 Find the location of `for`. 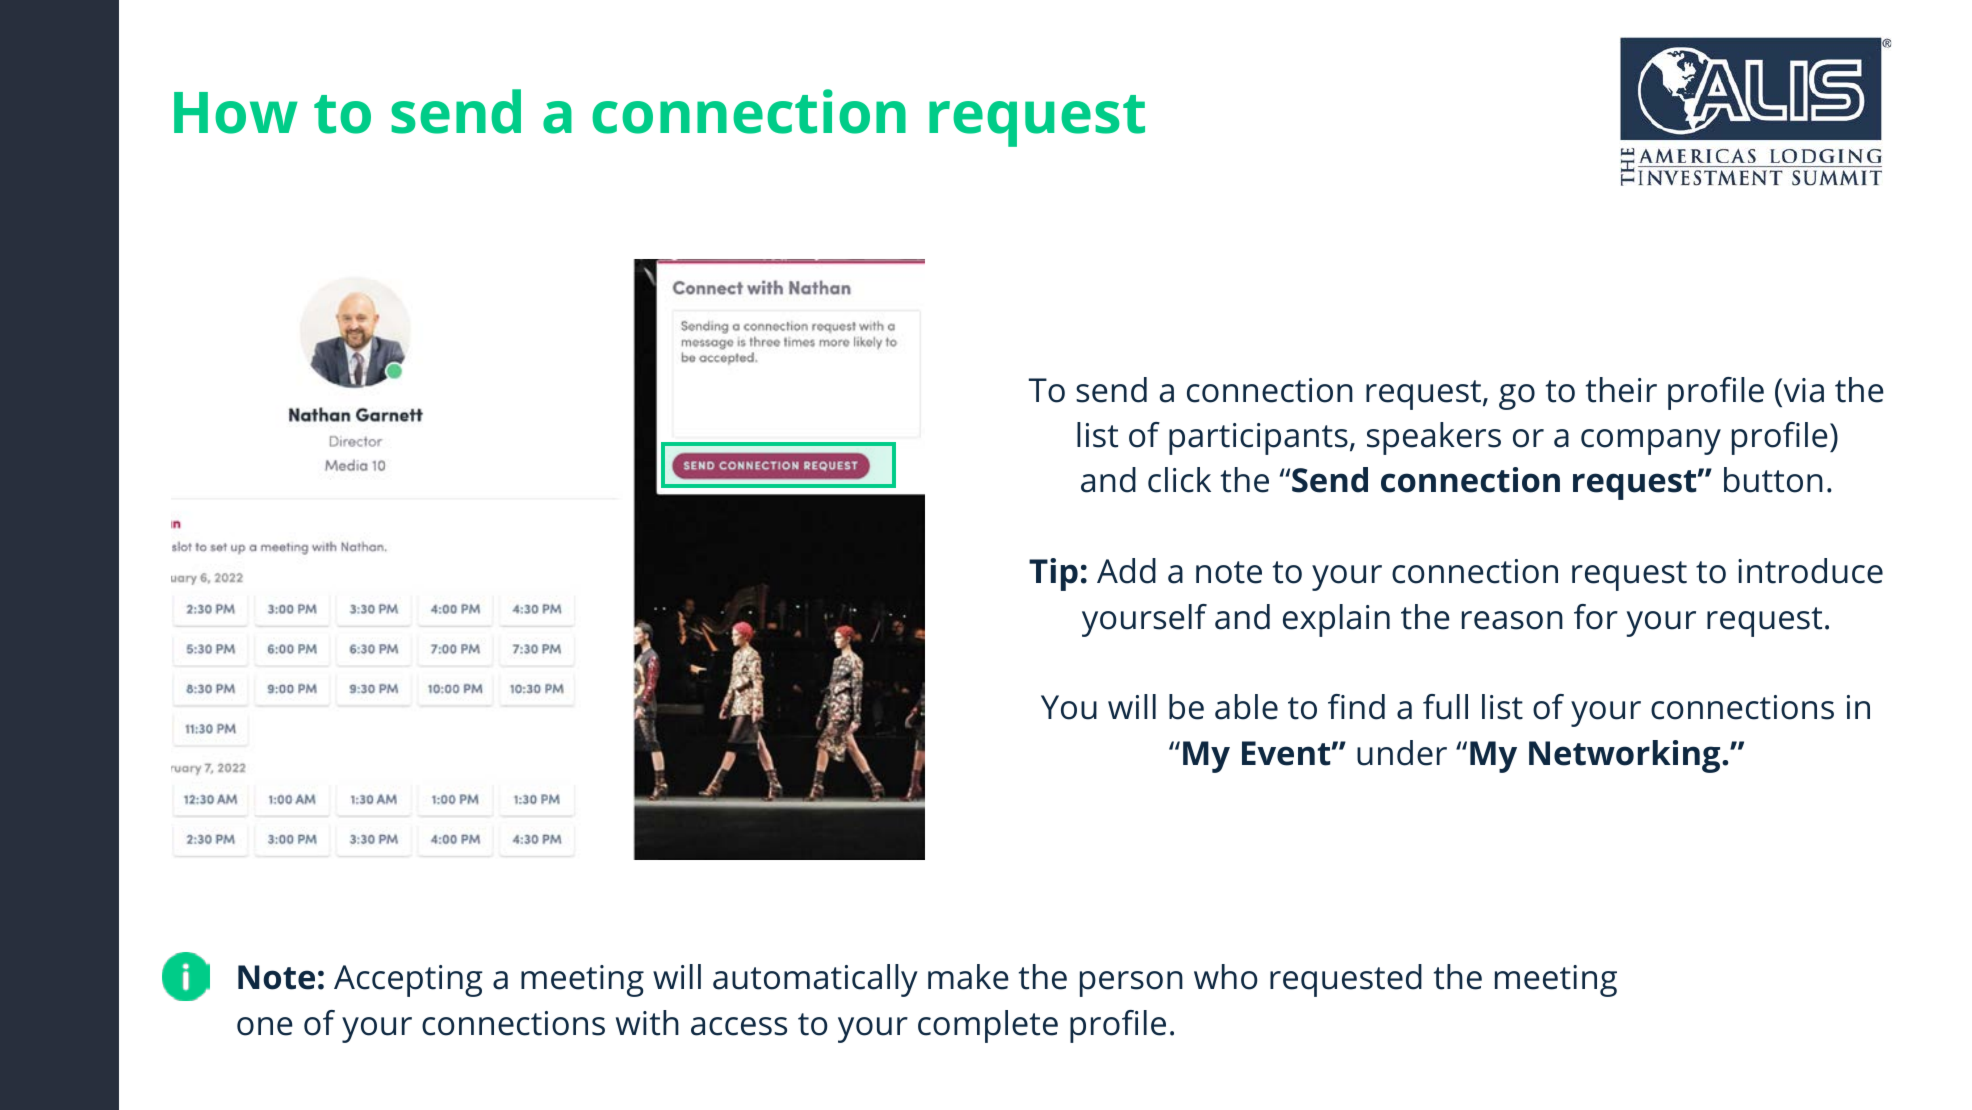

for is located at coordinates (1596, 617).
